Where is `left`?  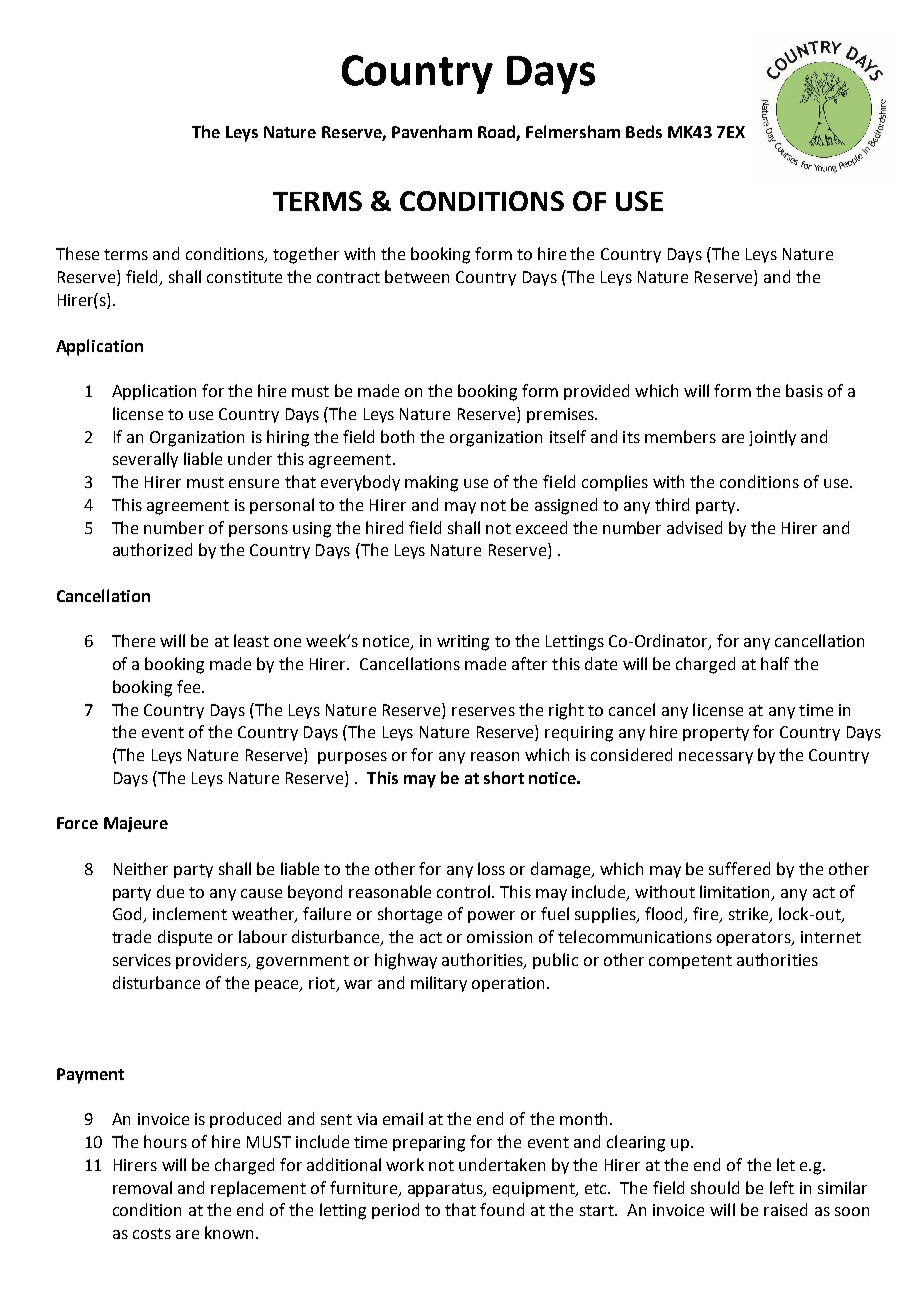 left is located at coordinates (782, 1187).
